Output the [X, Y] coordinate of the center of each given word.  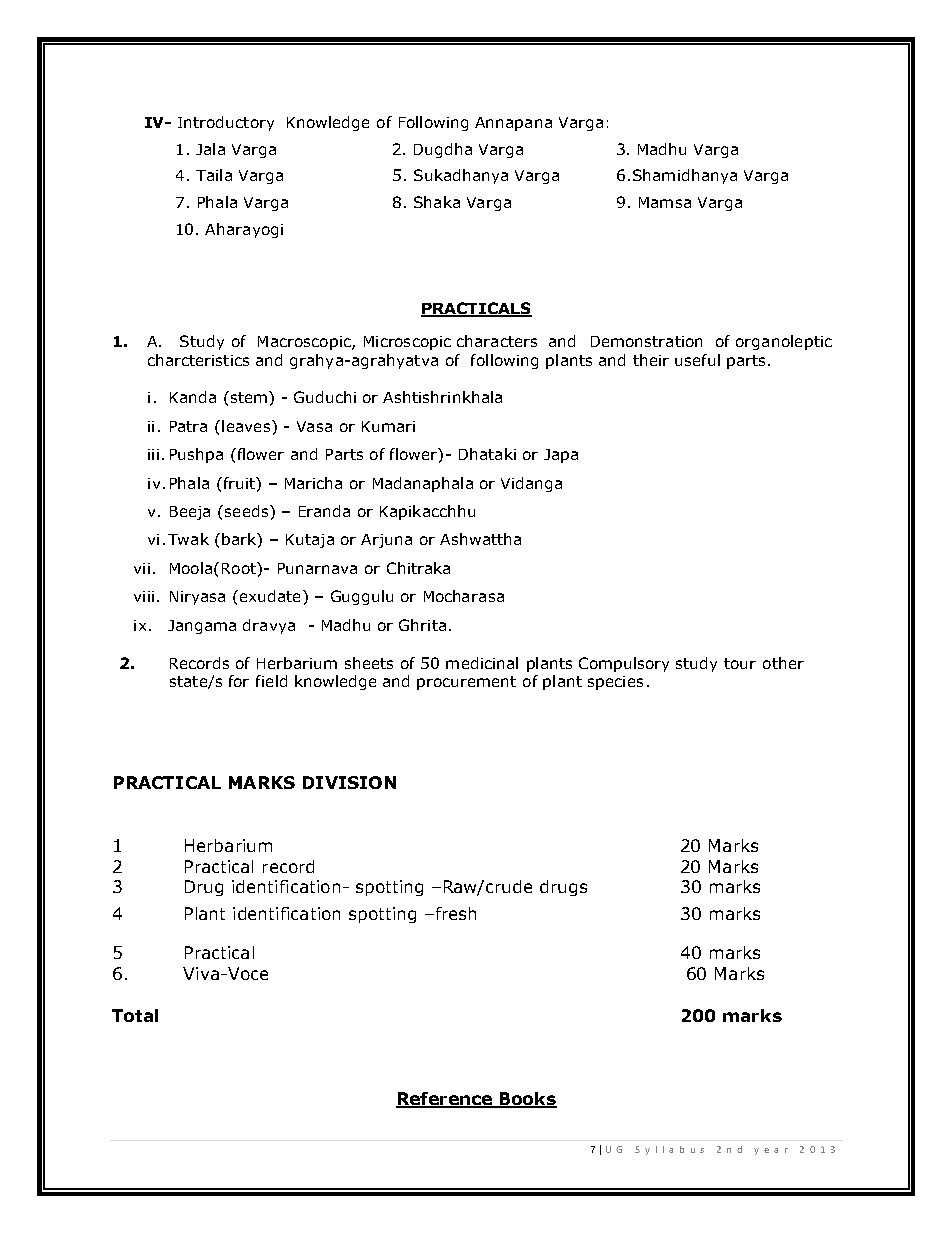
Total [135, 1015]
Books [527, 1100]
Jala [210, 149]
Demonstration [646, 341]
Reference [445, 1100]
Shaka [437, 202]
